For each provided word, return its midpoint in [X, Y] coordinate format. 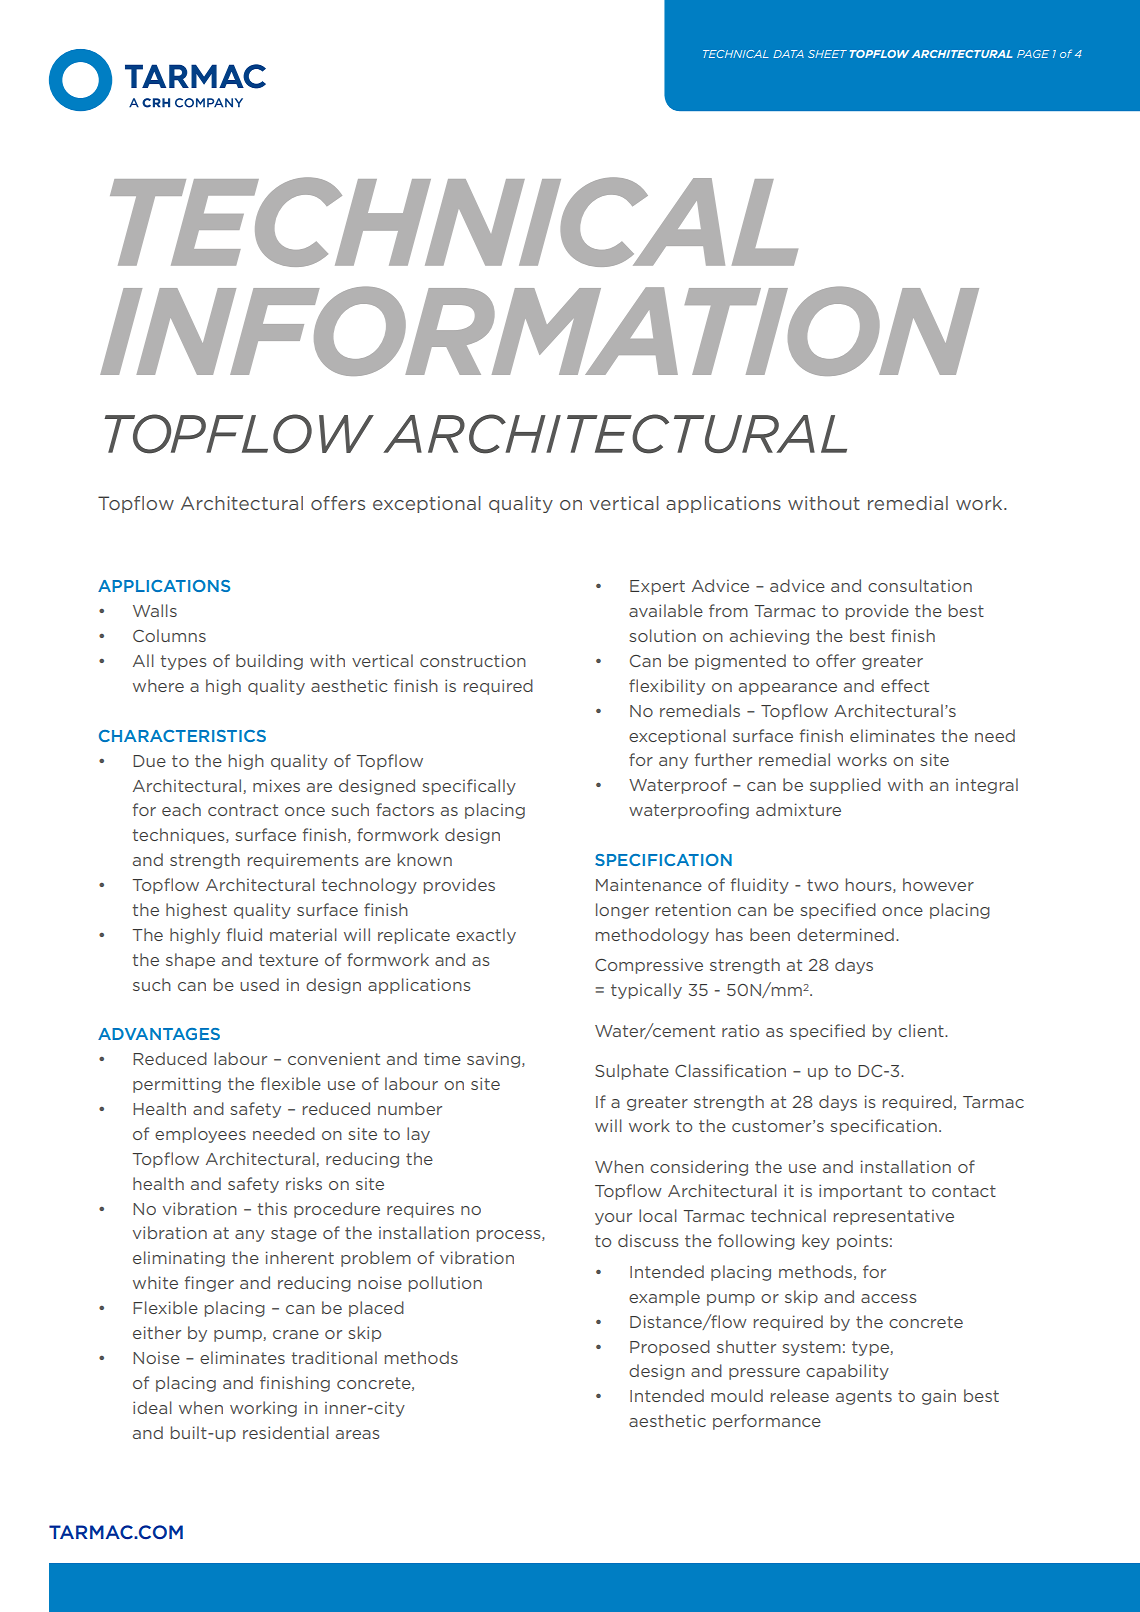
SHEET [827, 54]
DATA [788, 54]
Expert [657, 587]
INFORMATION [539, 331]
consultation [920, 585]
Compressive [649, 966]
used [259, 984]
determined [845, 934]
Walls [155, 610]
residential [286, 1432]
